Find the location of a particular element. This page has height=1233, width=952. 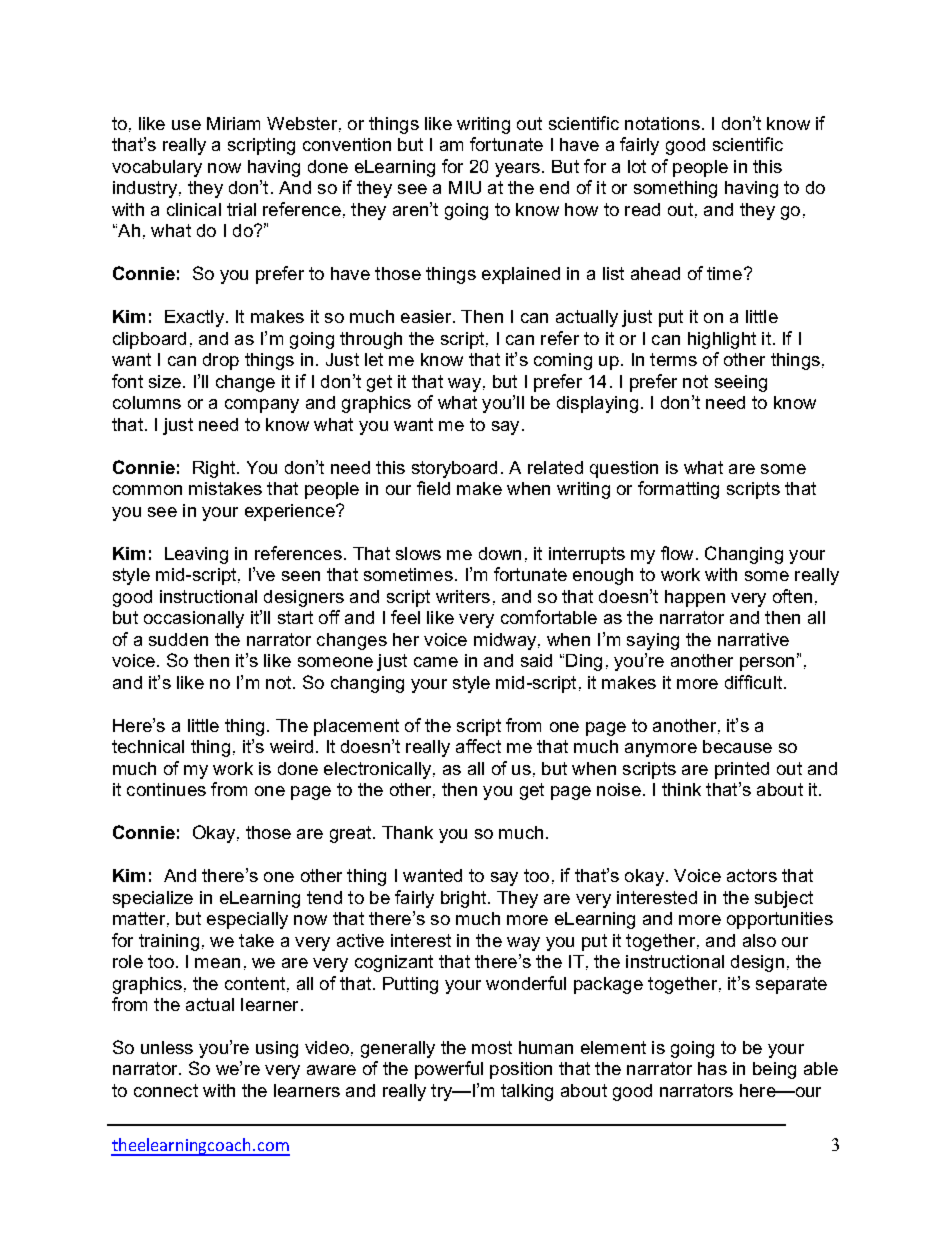

Miriam is located at coordinates (233, 123).
